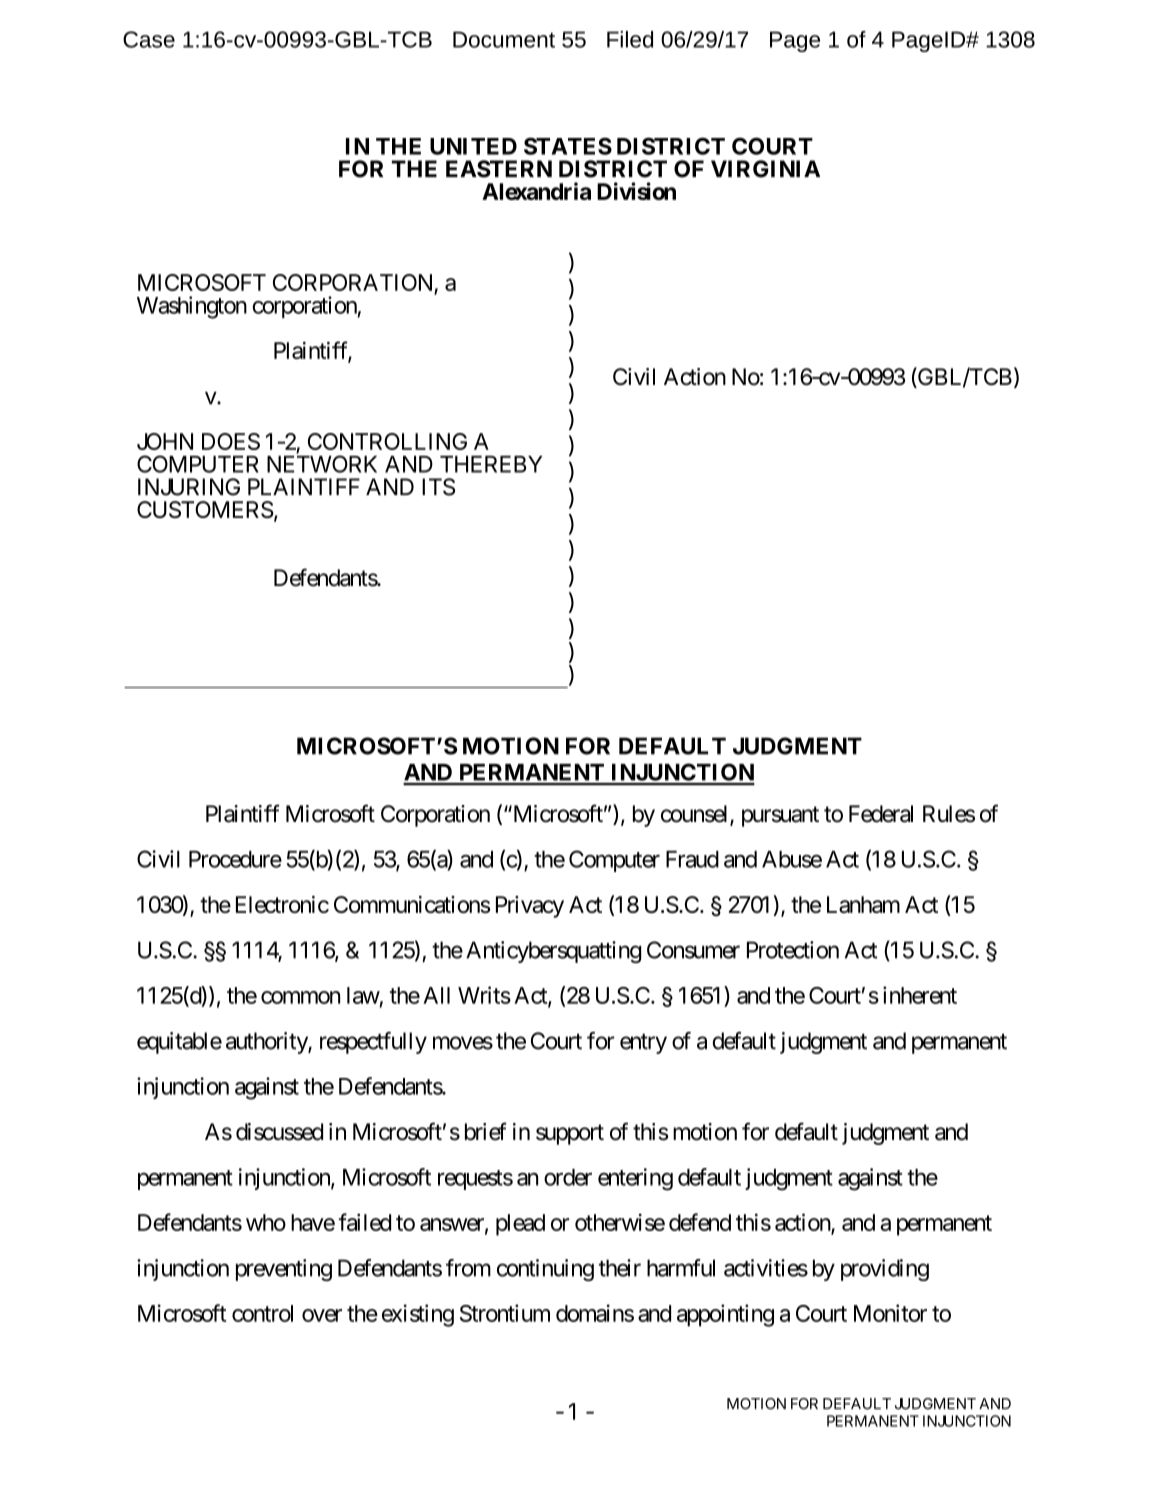  What do you see at coordinates (696, 815) in the document?
I see `counsel` at bounding box center [696, 815].
